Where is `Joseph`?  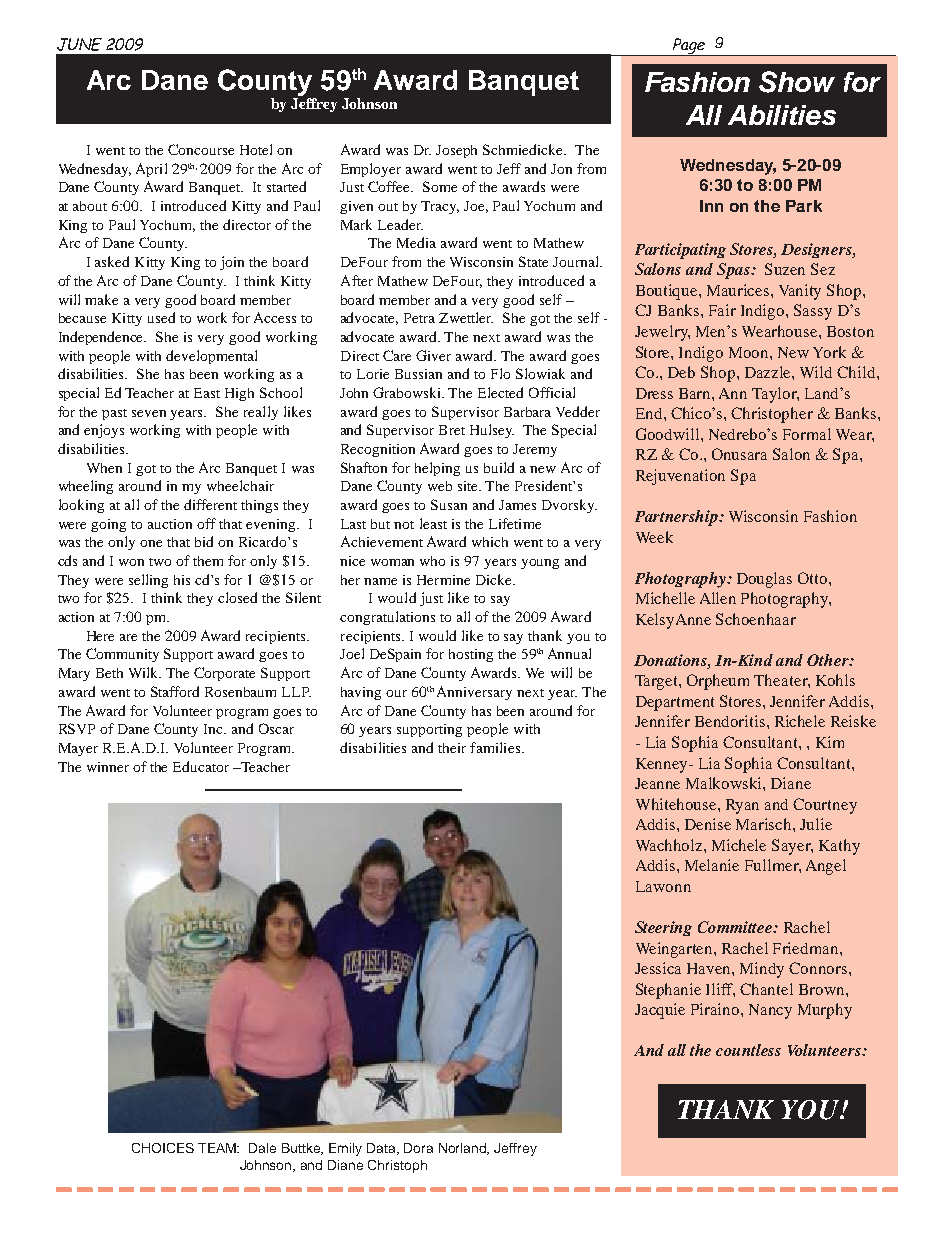 Joseph is located at coordinates (456, 151).
